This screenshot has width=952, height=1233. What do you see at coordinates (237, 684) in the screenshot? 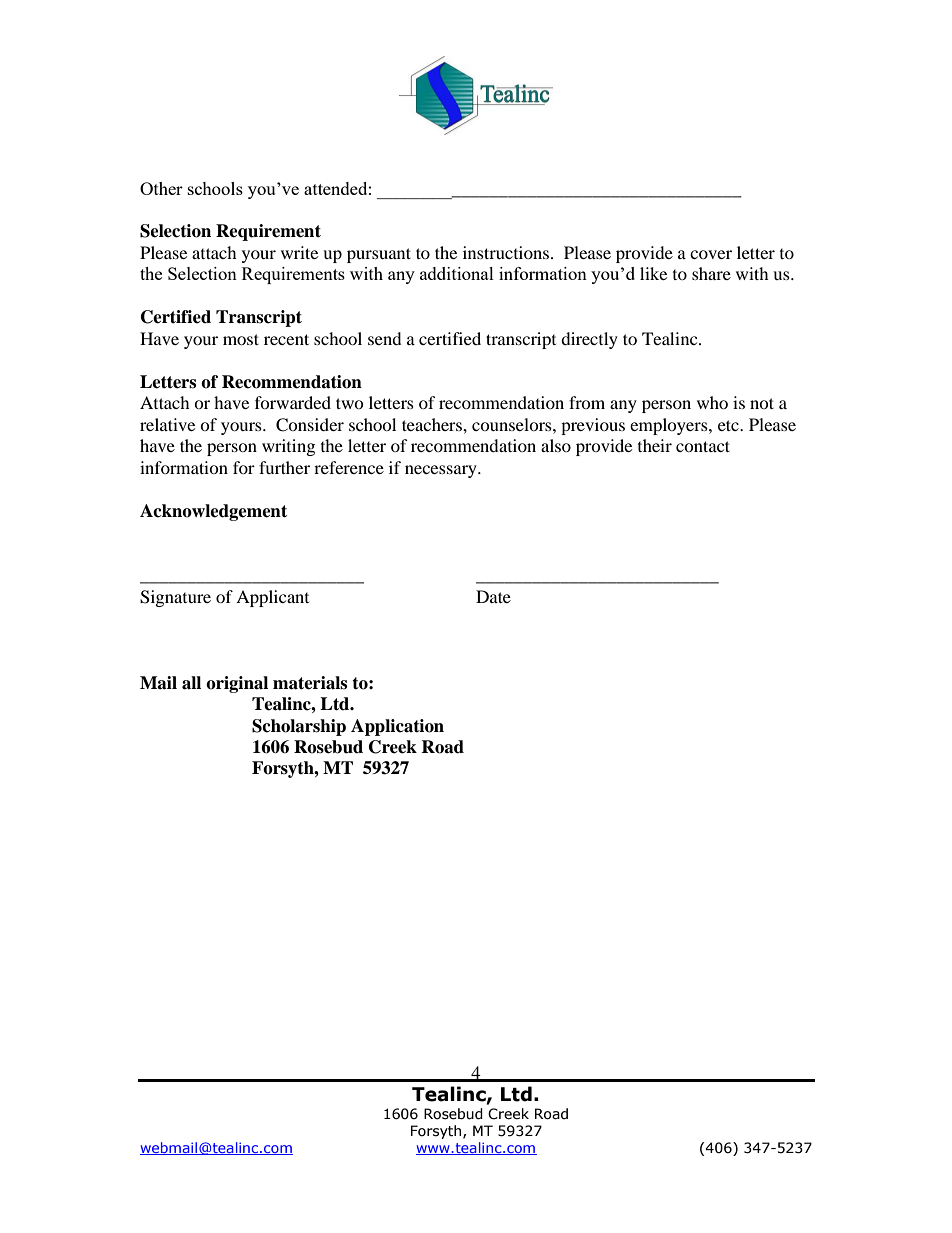
I see `original` at bounding box center [237, 684].
